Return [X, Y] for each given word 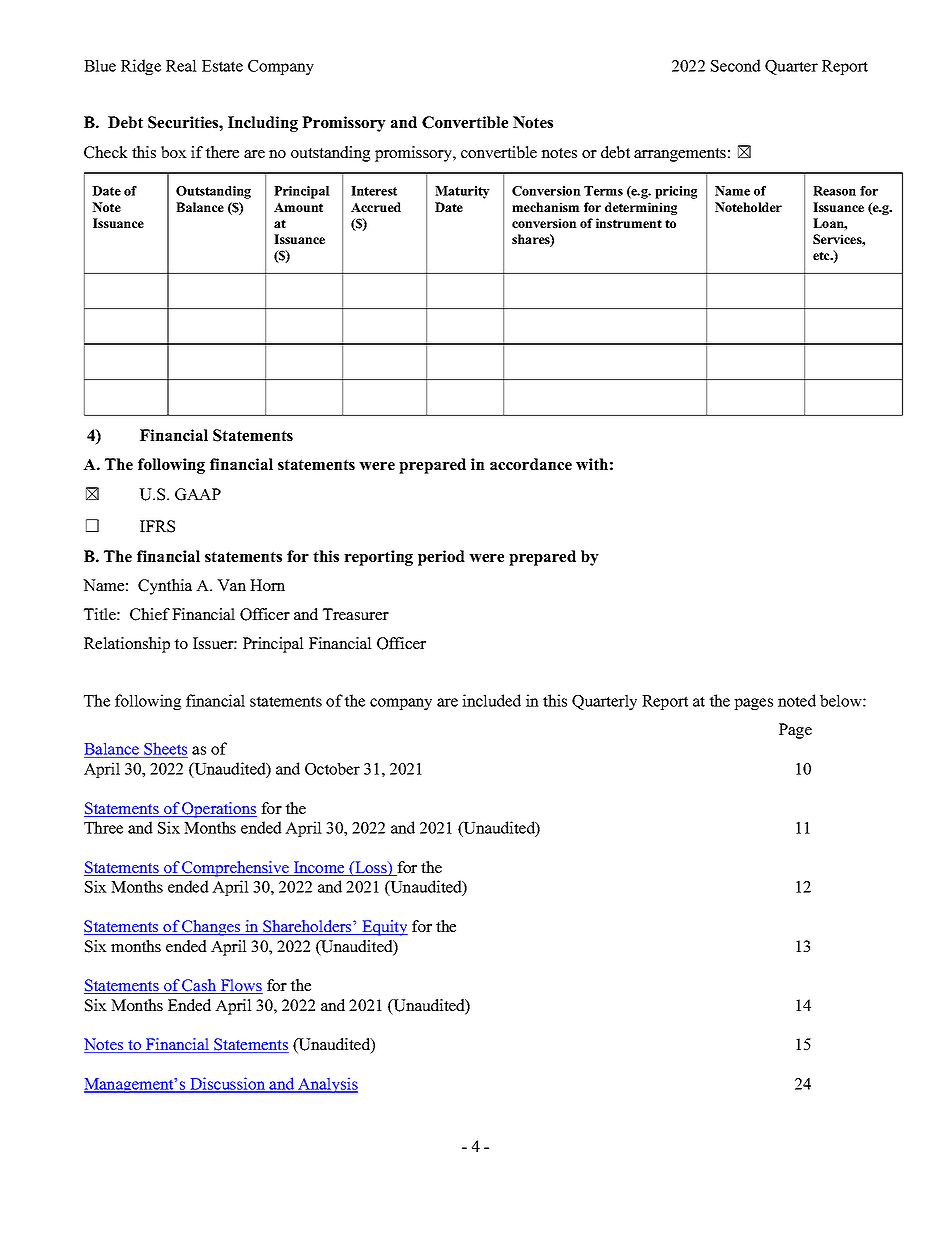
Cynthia [165, 587]
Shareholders [307, 927]
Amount [298, 207]
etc [822, 255]
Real [181, 65]
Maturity [462, 192]
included [491, 700]
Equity [384, 928]
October [332, 768]
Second [736, 65]
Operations [219, 810]
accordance [531, 464]
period [441, 558]
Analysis [327, 1085]
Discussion [228, 1084]
